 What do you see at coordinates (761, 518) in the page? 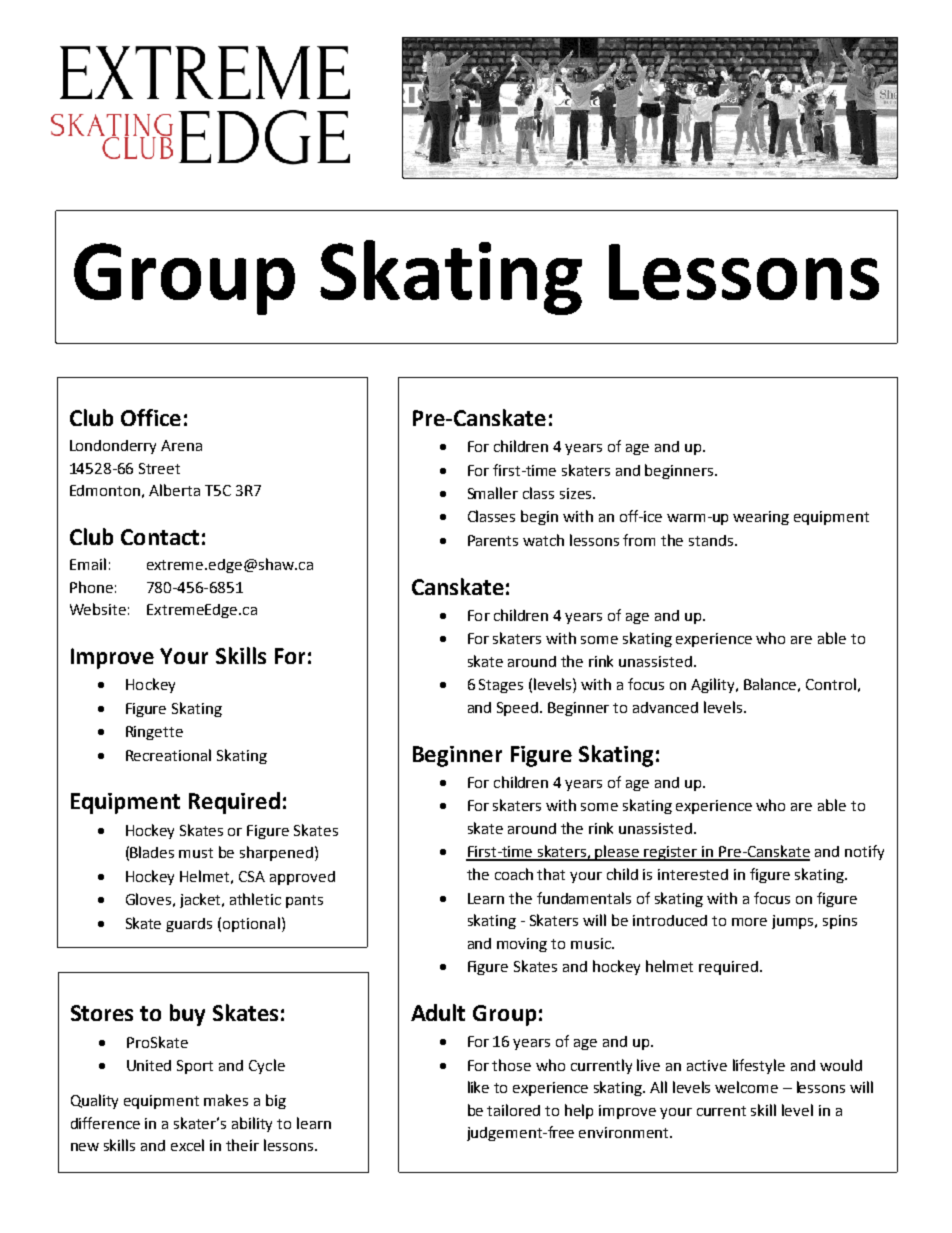
I see `wearing` at bounding box center [761, 518].
